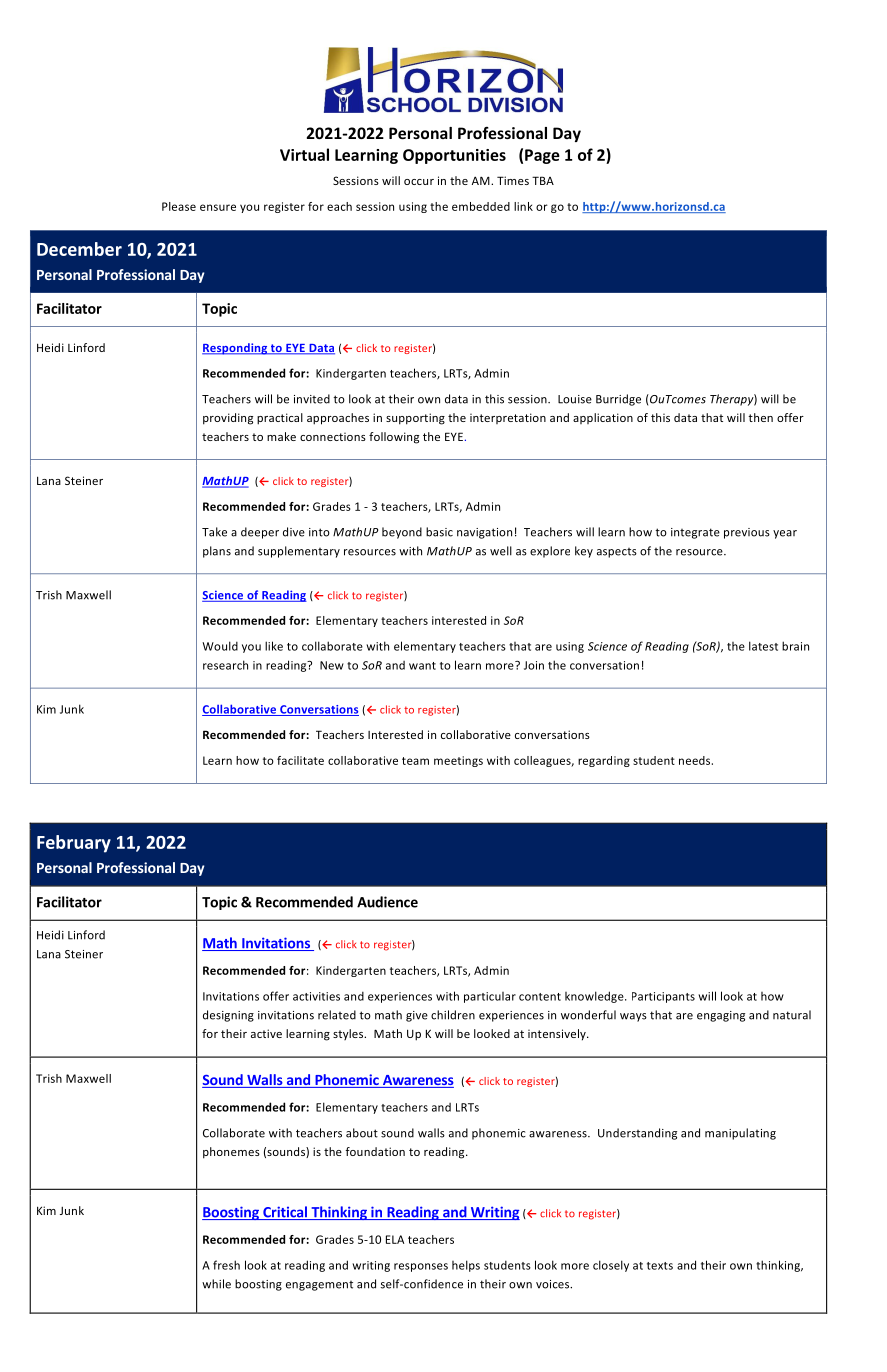 The width and height of the document is (887, 1372). I want to click on occur, so click(419, 182).
